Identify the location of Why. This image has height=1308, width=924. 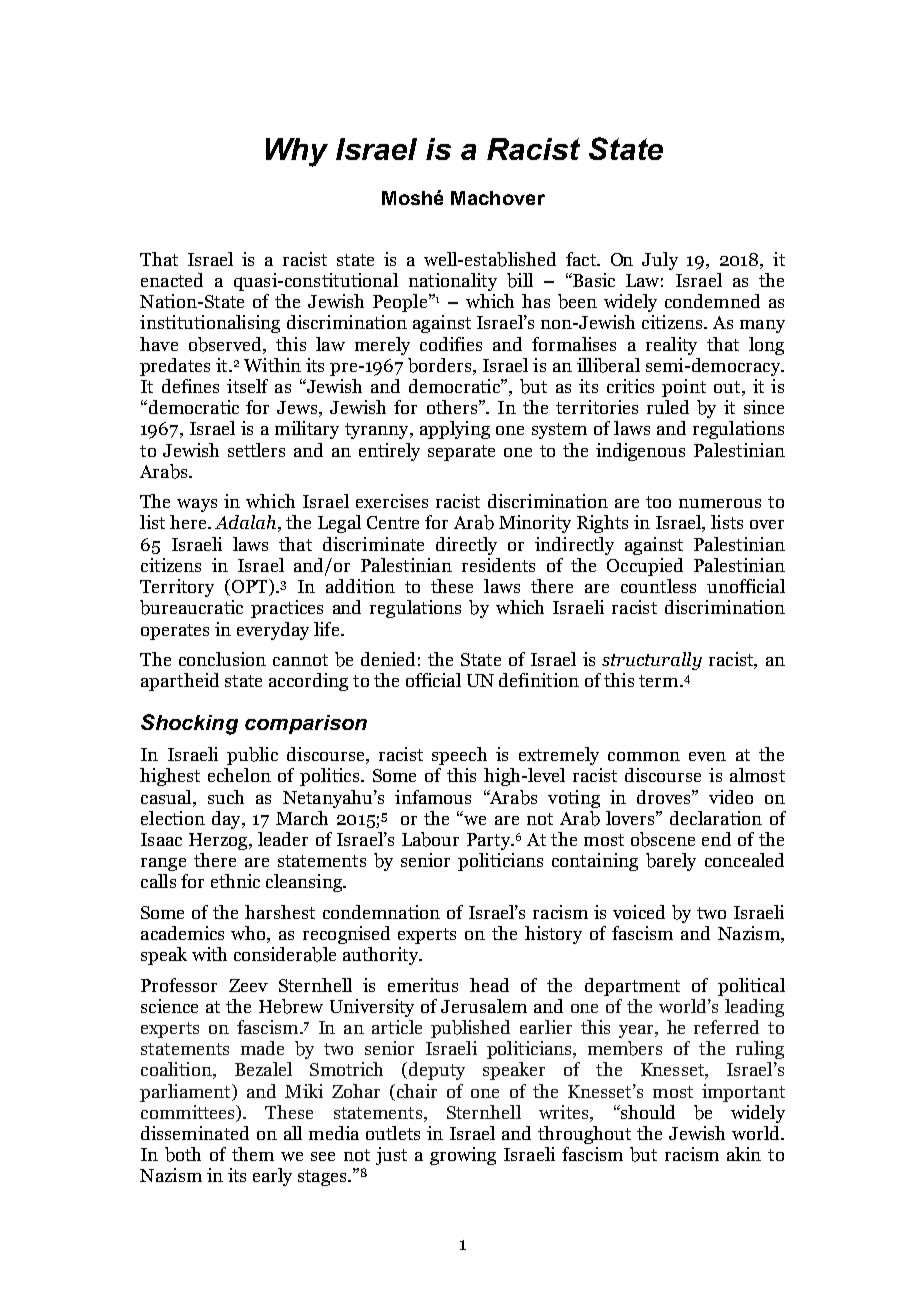
(297, 152).
